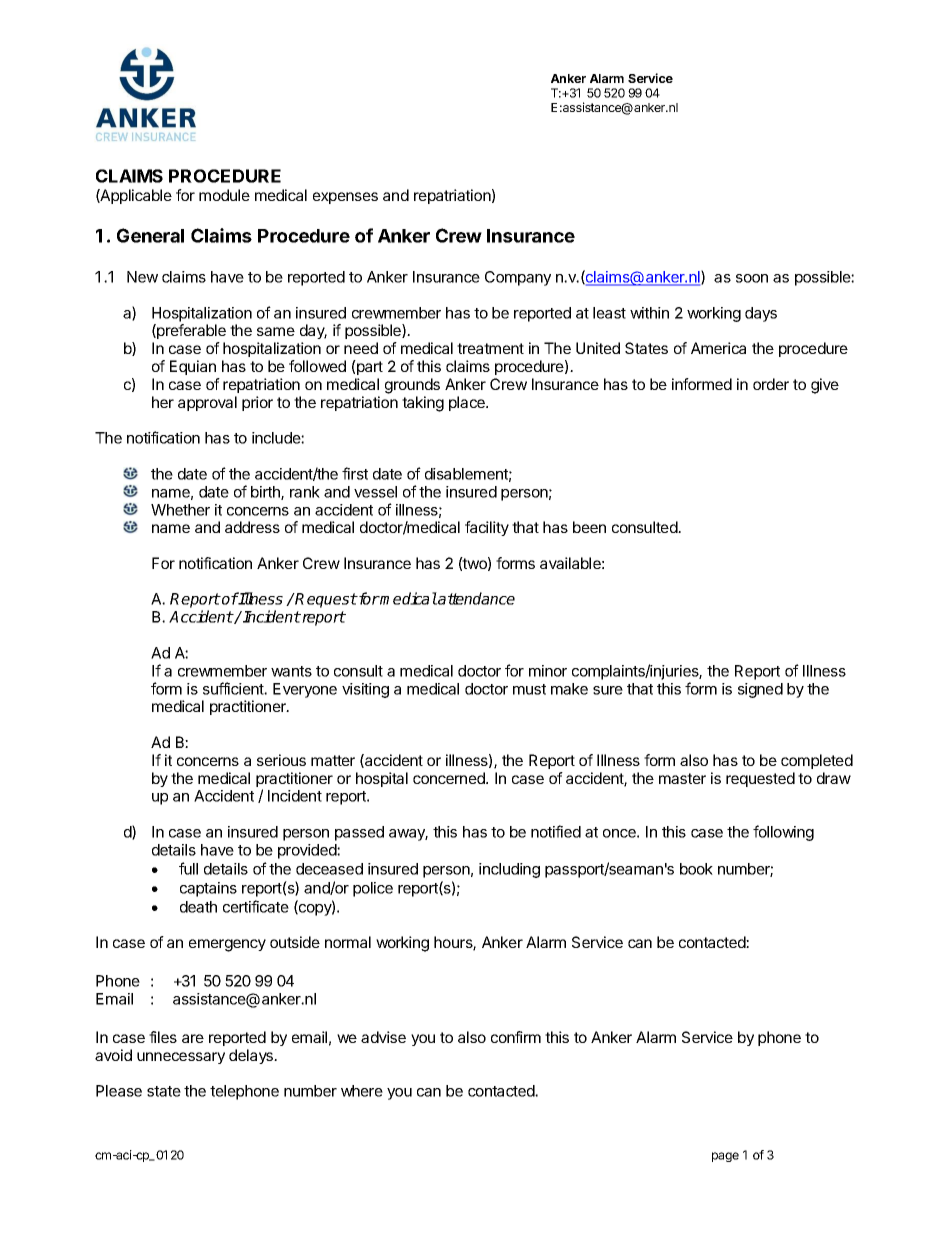  I want to click on order, so click(771, 384).
